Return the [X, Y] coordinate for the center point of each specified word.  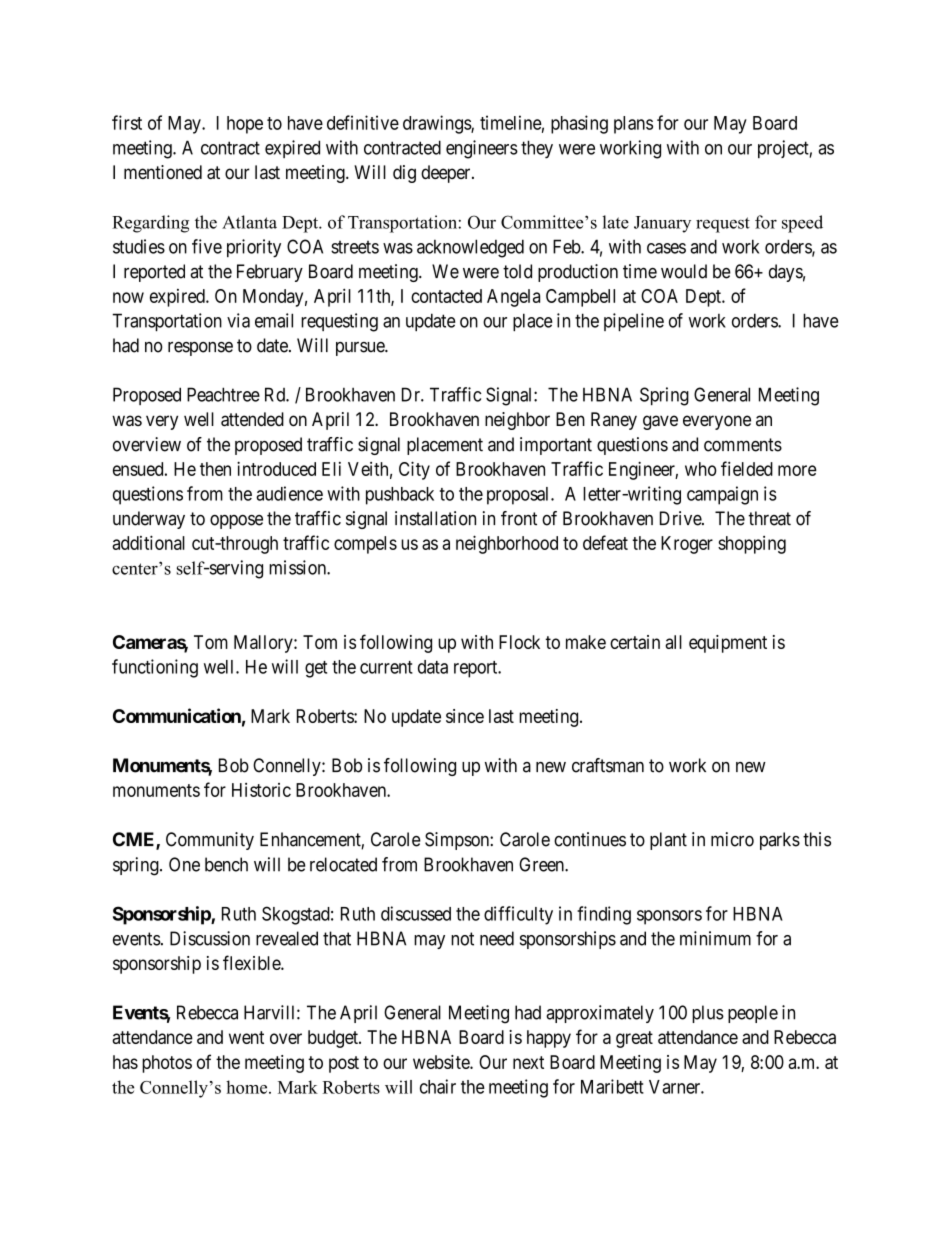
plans [633, 125]
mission [298, 567]
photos [167, 1064]
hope [245, 125]
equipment [728, 644]
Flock [519, 642]
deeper [447, 174]
